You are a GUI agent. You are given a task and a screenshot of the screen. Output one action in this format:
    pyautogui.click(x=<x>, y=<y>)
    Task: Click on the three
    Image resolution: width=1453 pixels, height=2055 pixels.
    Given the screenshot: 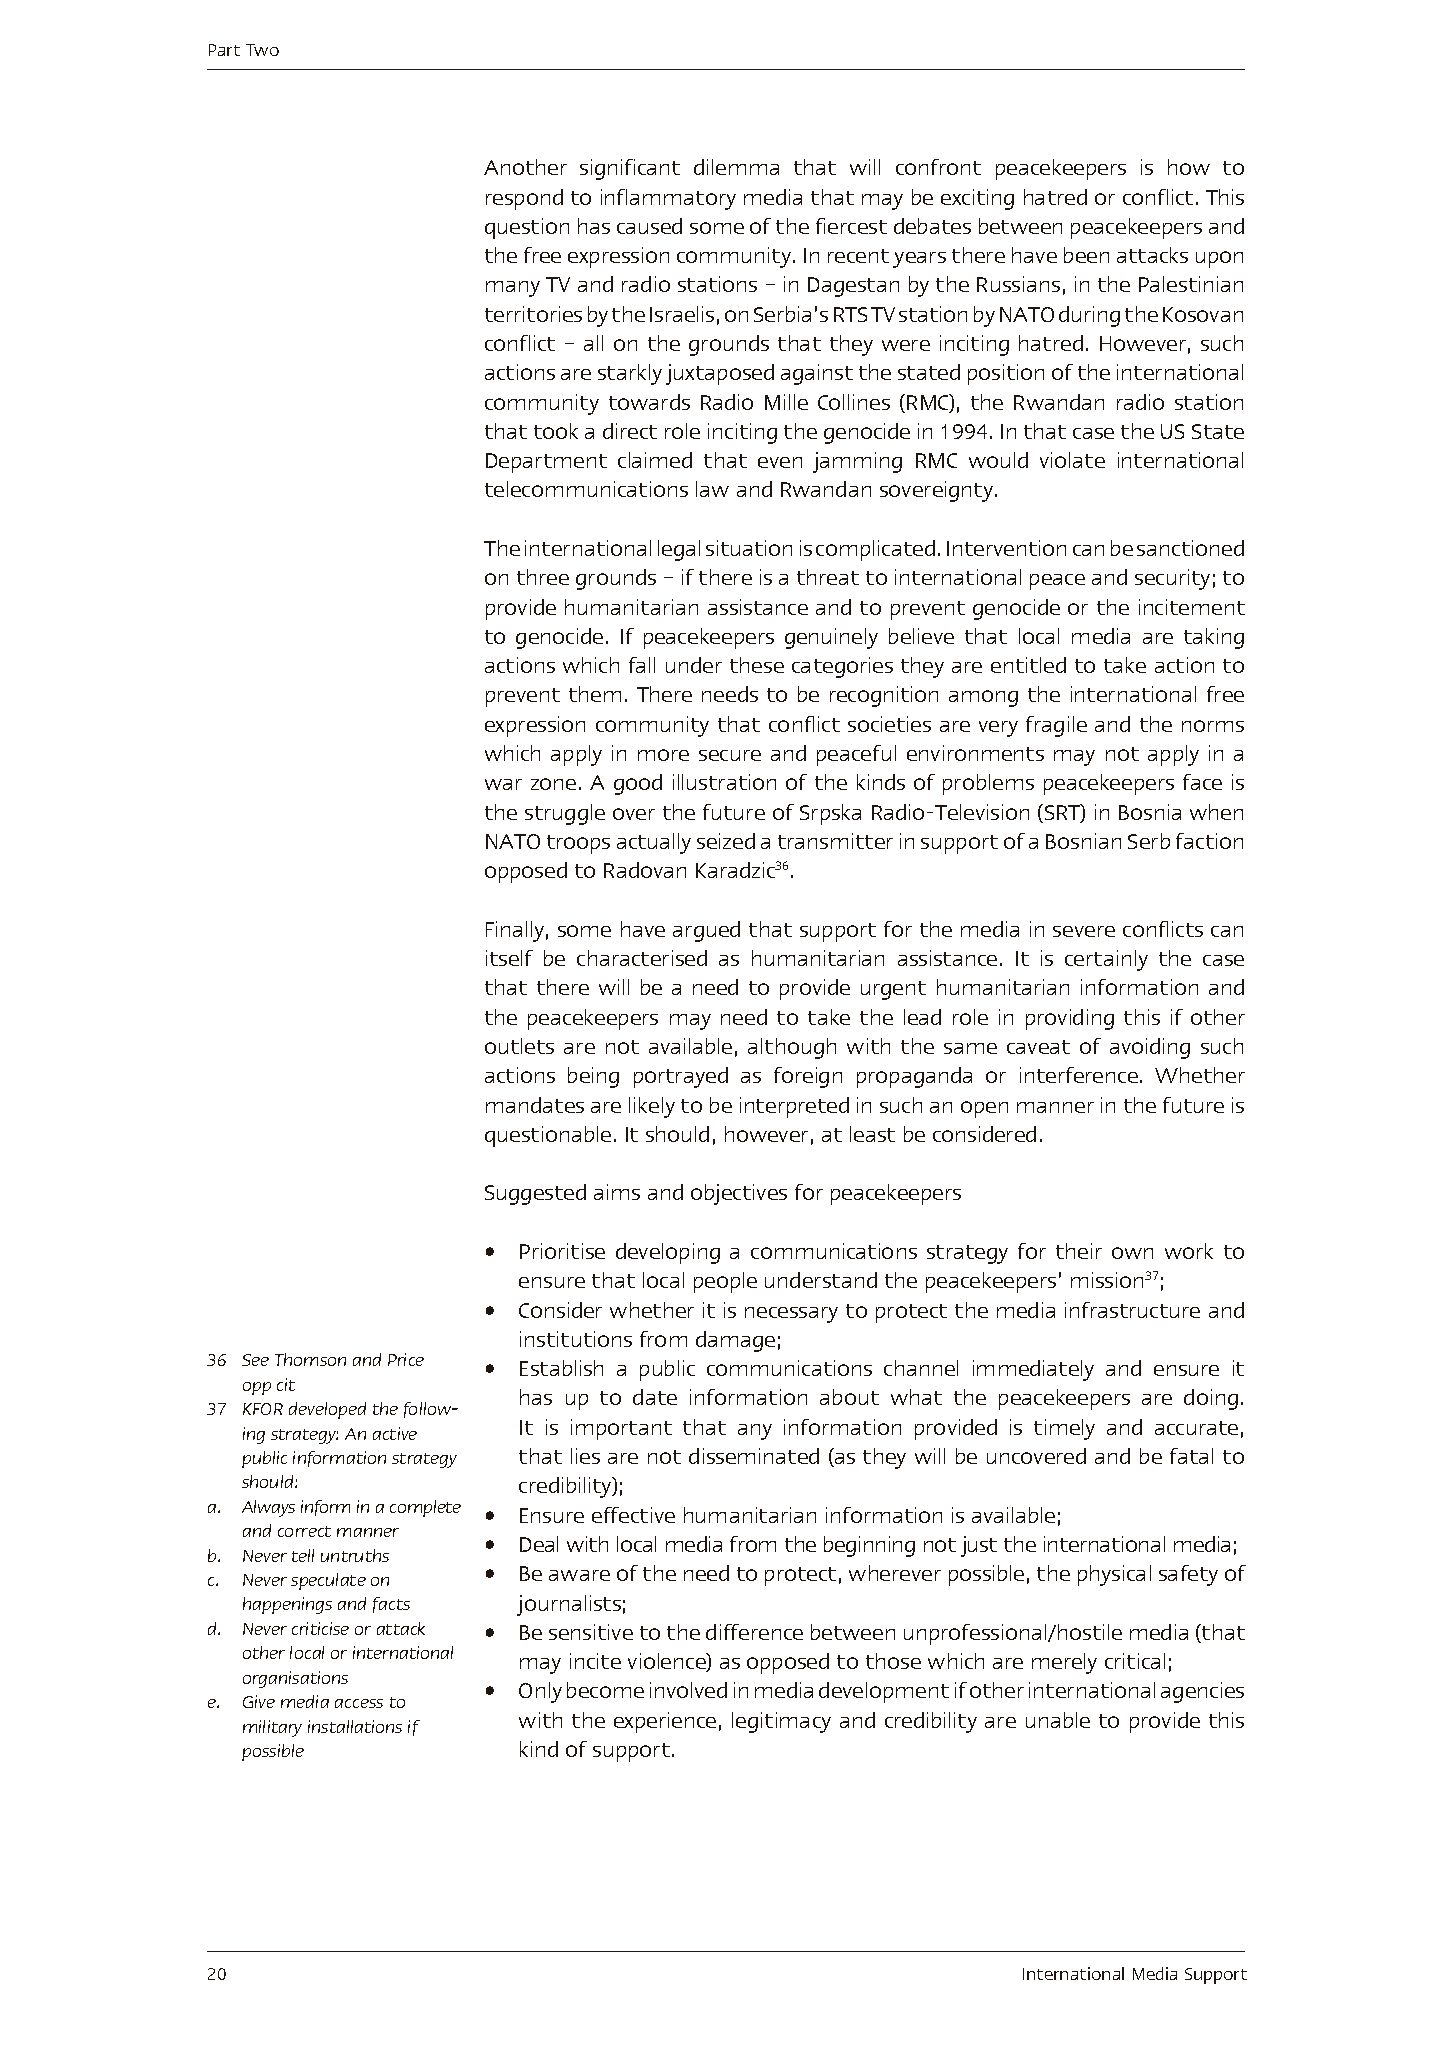 What is the action you would take?
    pyautogui.click(x=543, y=577)
